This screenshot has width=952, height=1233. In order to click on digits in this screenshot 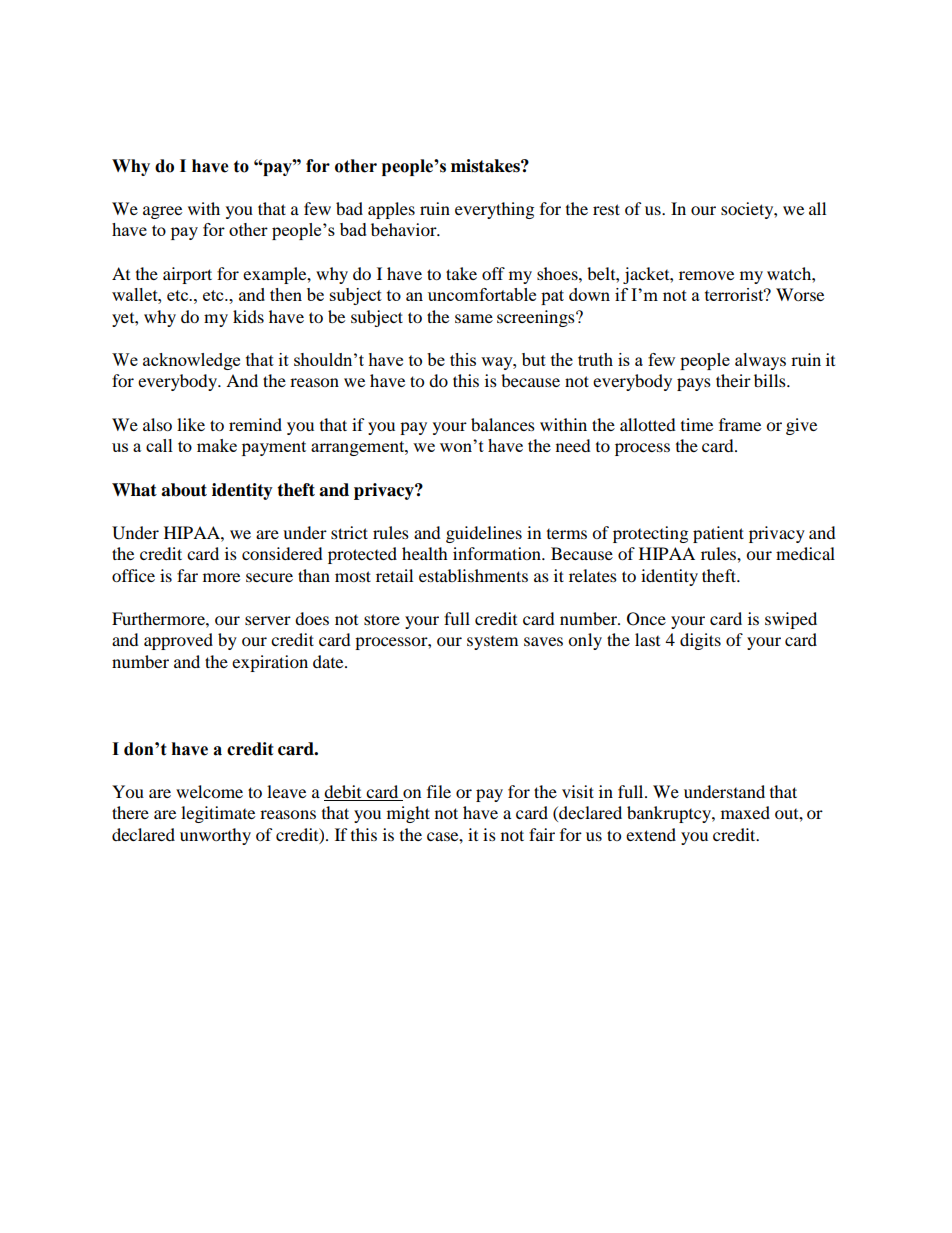, I will do `click(700, 641)`.
